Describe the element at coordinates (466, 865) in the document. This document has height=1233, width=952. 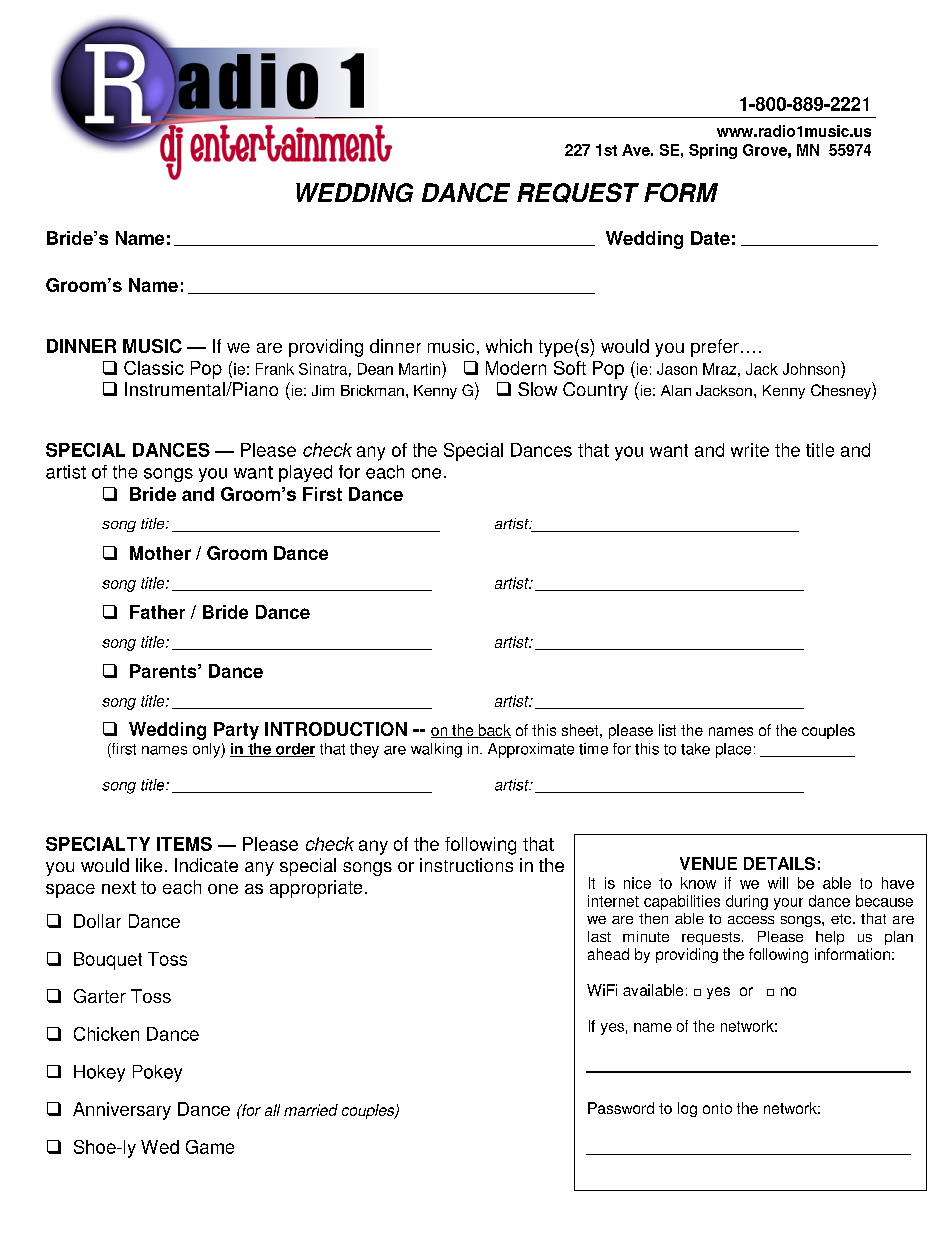
I see `instructions` at that location.
